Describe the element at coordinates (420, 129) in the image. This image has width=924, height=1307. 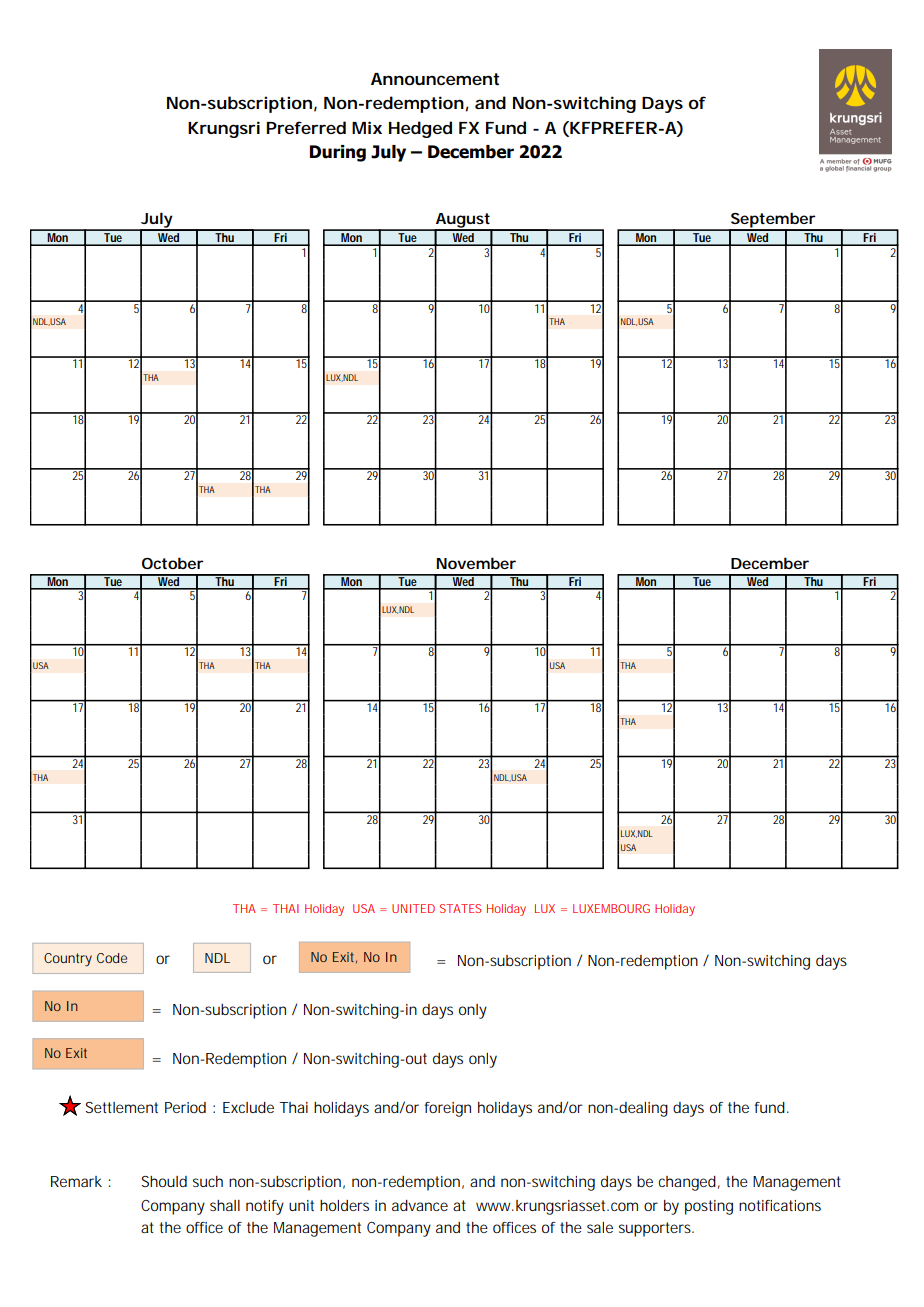
I see `Hedged` at that location.
